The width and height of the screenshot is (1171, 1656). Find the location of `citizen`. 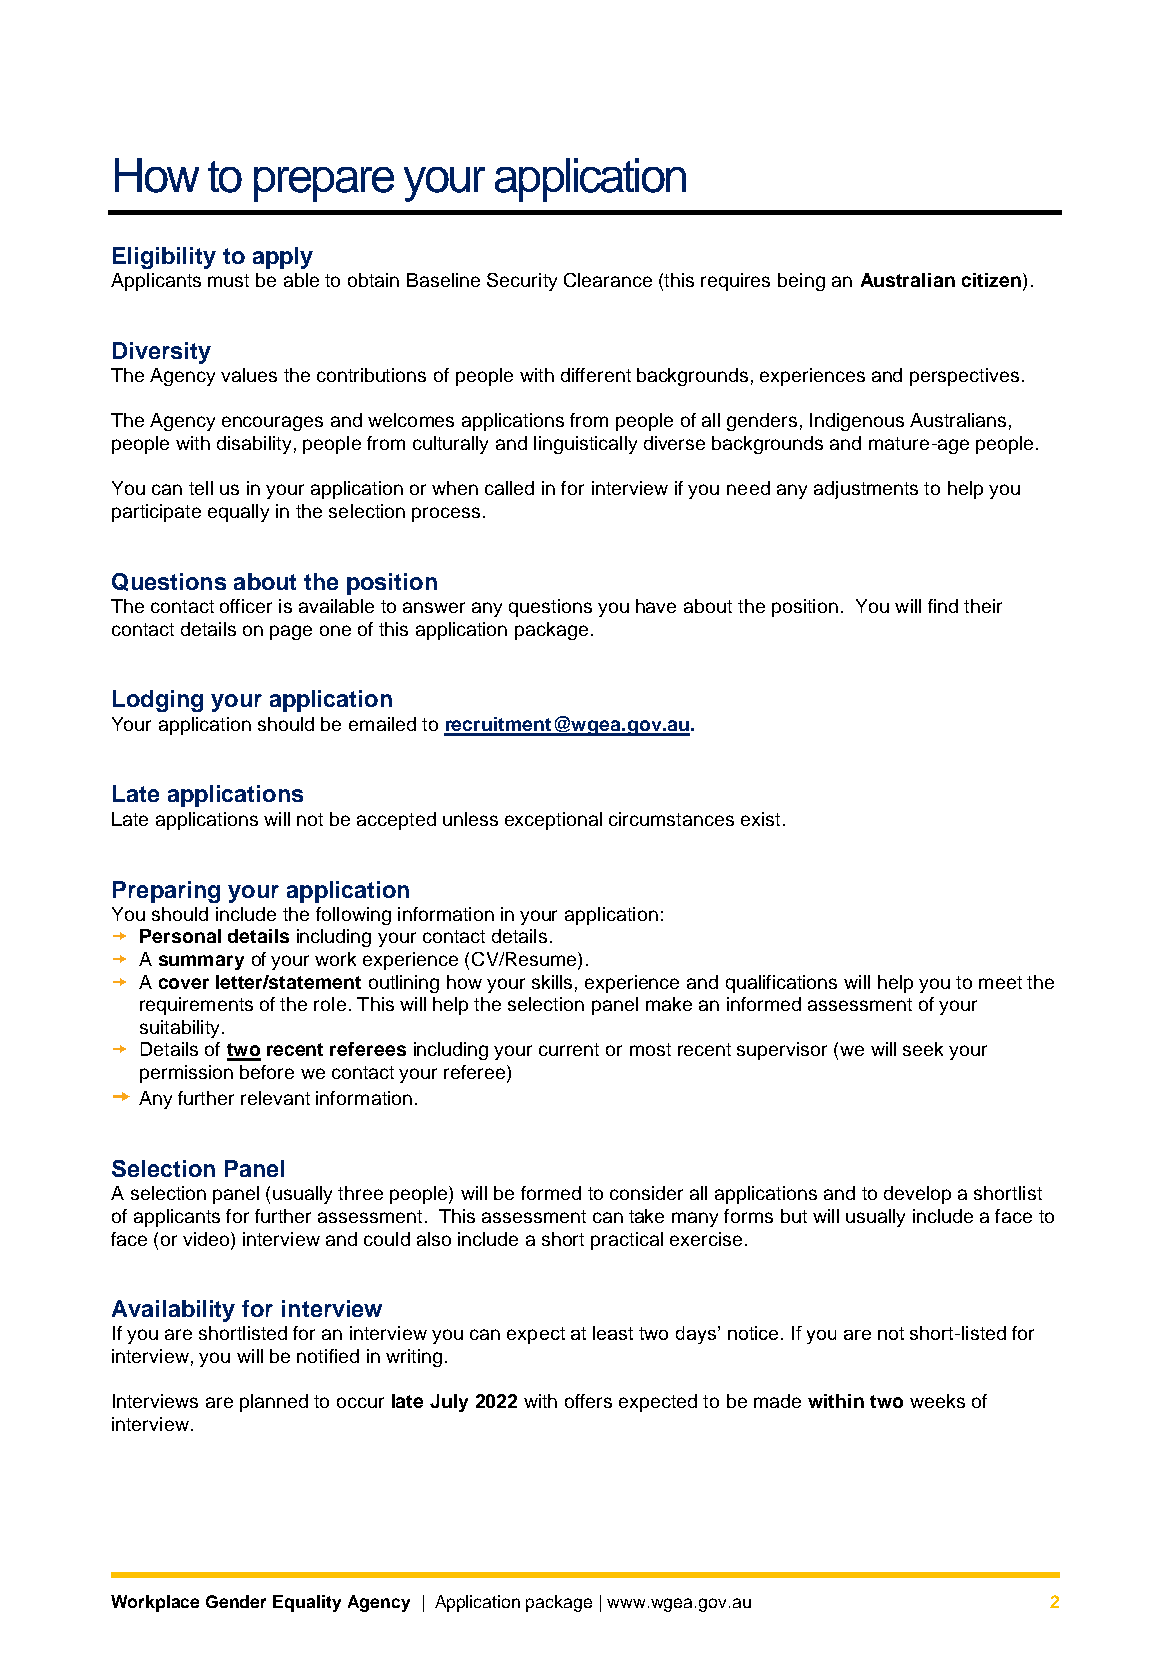

citizen is located at coordinates (993, 281).
